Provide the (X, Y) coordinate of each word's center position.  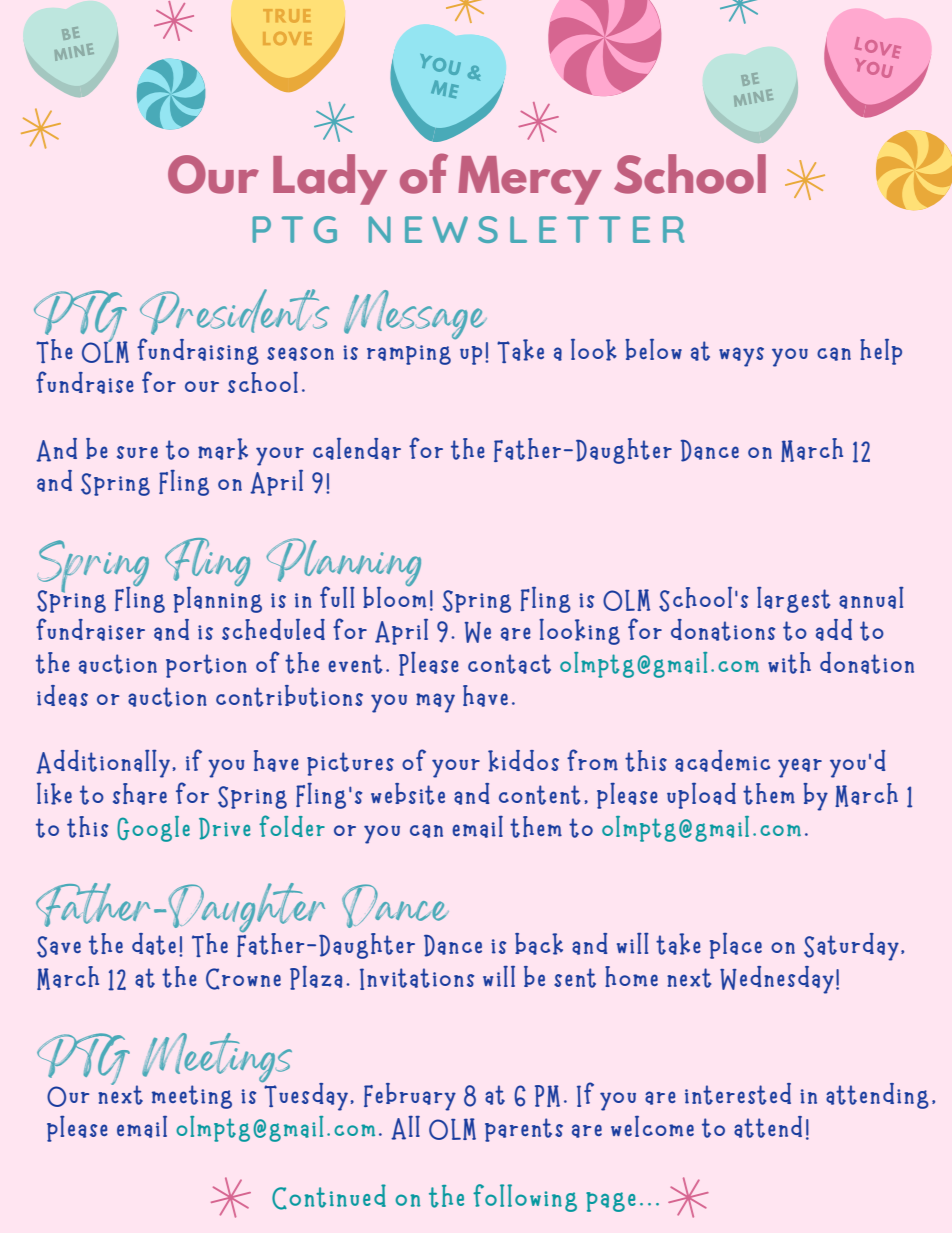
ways (741, 357)
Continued (329, 1197)
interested (738, 1094)
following (525, 1198)
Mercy (530, 180)
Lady (330, 179)
